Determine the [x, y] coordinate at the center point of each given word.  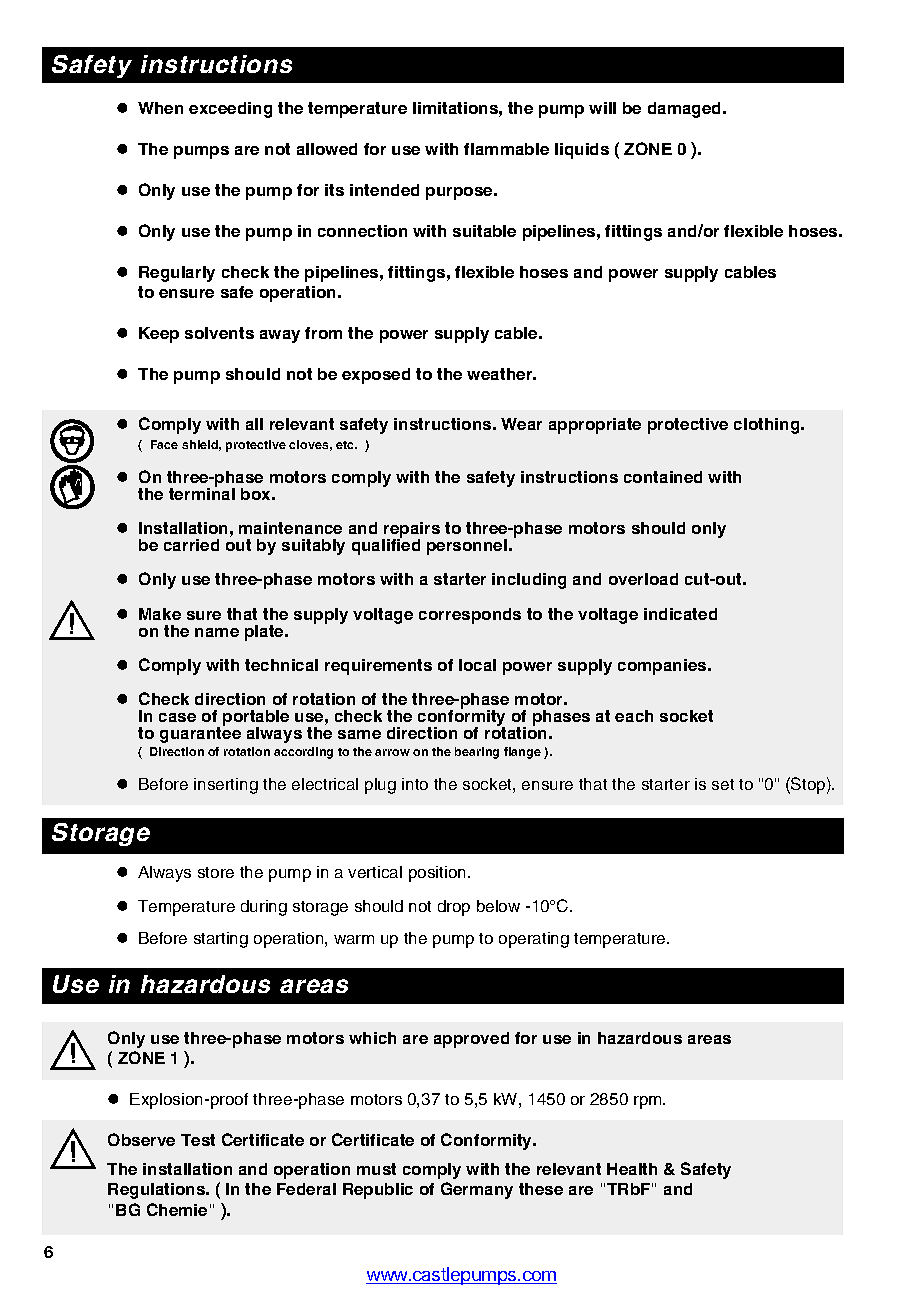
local [477, 665]
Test [198, 1140]
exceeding [230, 110]
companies [663, 667]
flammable [506, 149]
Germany [477, 1190]
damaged [686, 110]
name [217, 632]
